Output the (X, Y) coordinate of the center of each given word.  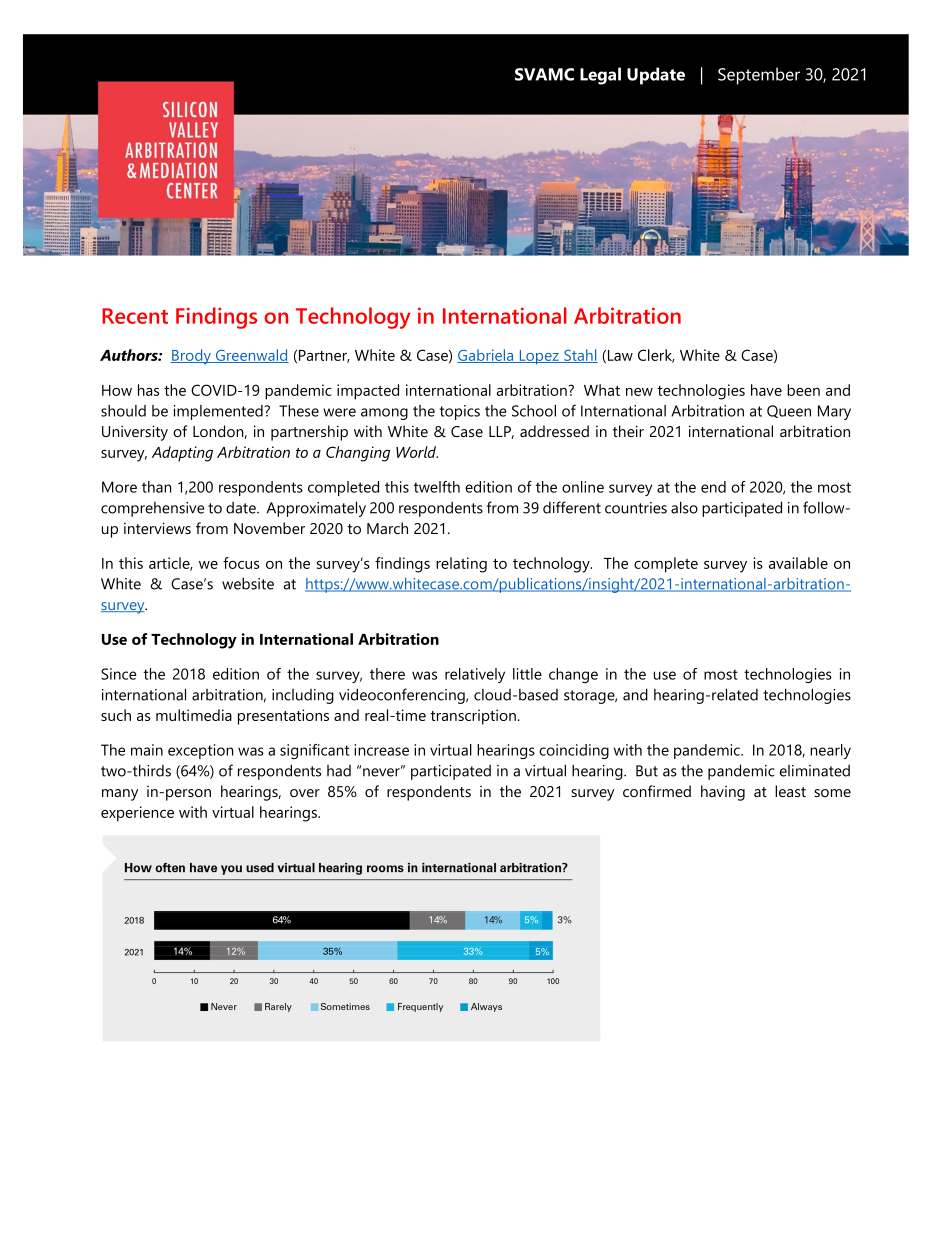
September (759, 76)
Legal (600, 76)
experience (137, 814)
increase (381, 750)
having (723, 793)
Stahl (580, 356)
